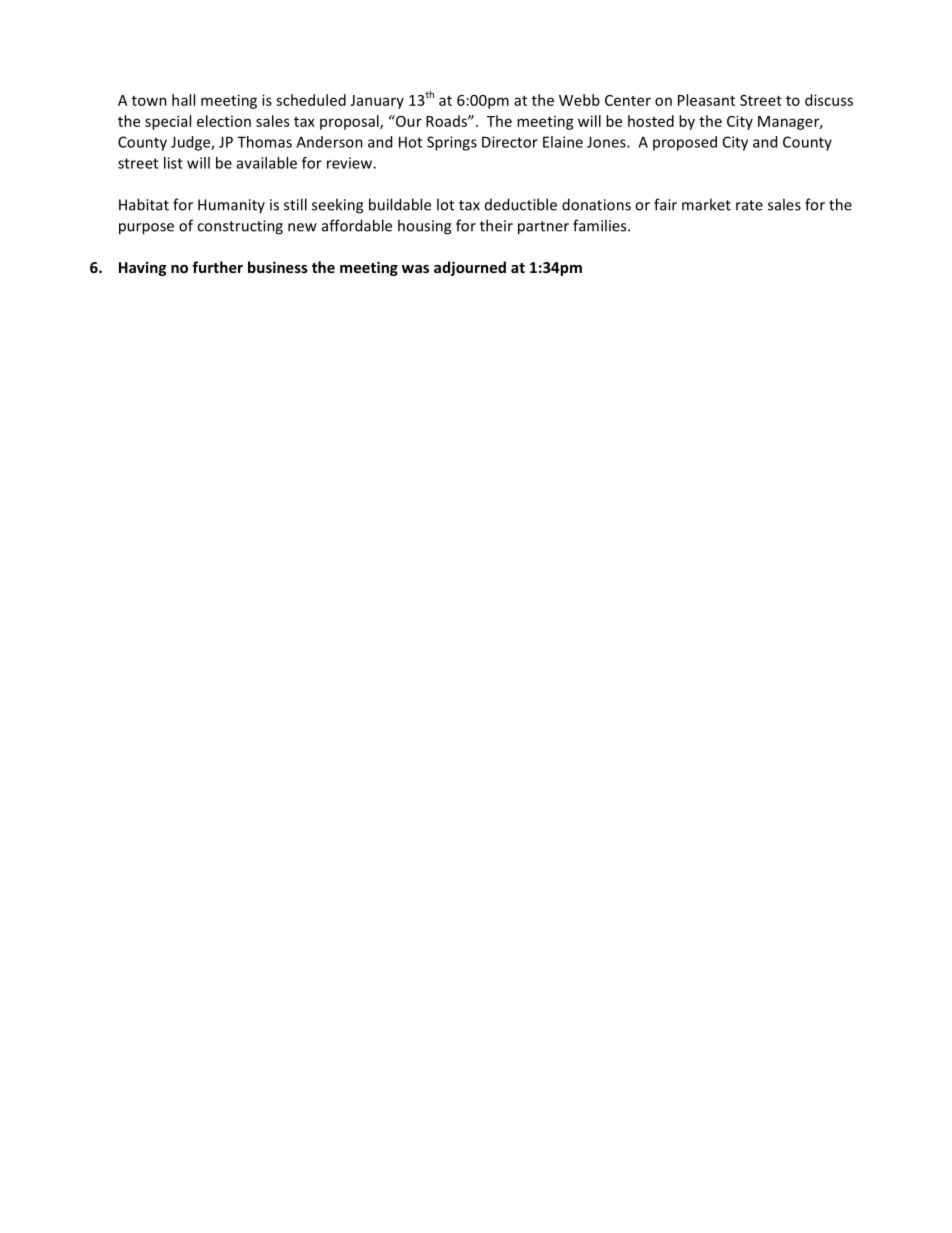 Image resolution: width=952 pixels, height=1233 pixels. I want to click on available, so click(267, 163).
